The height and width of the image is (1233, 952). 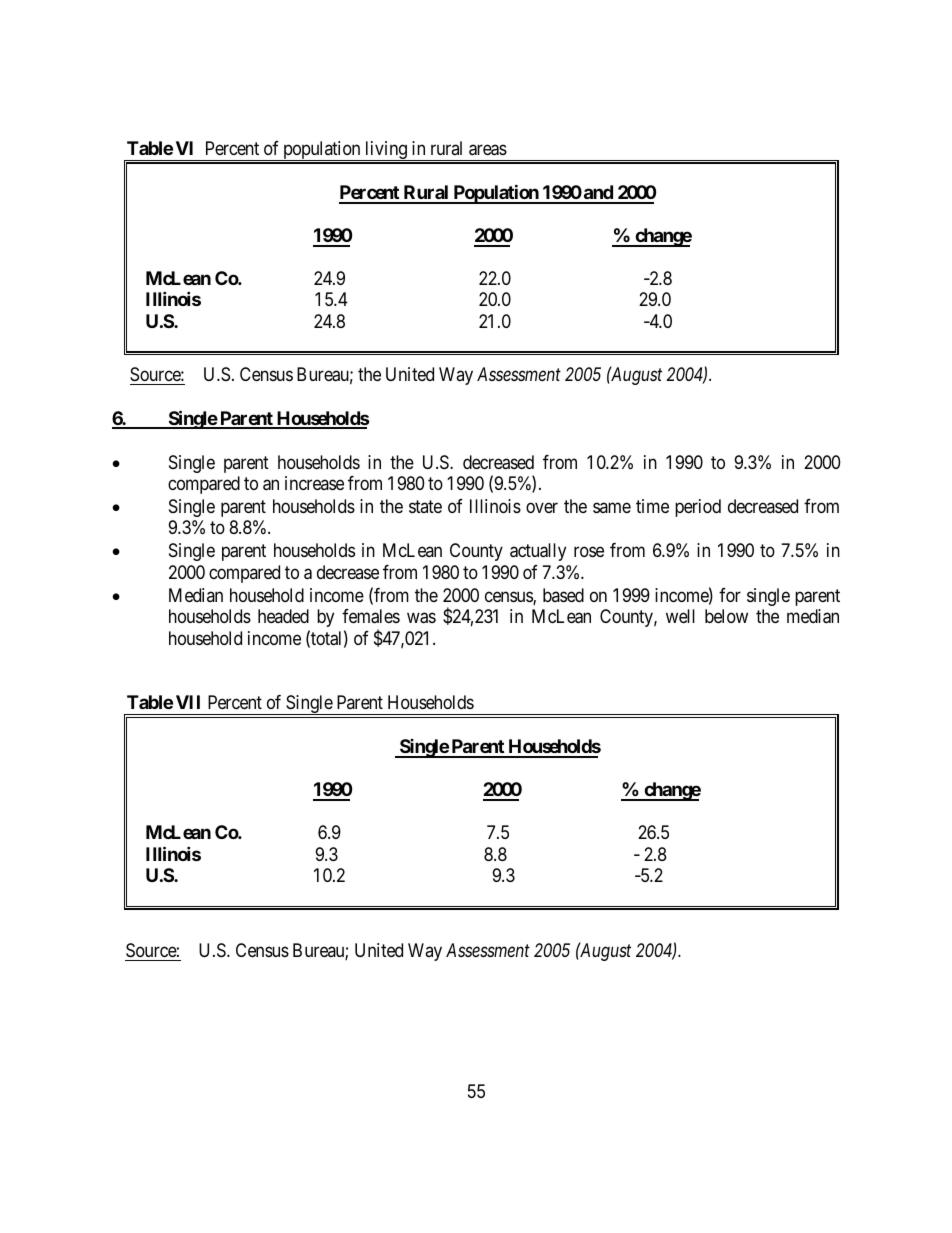 I want to click on state, so click(x=425, y=506).
